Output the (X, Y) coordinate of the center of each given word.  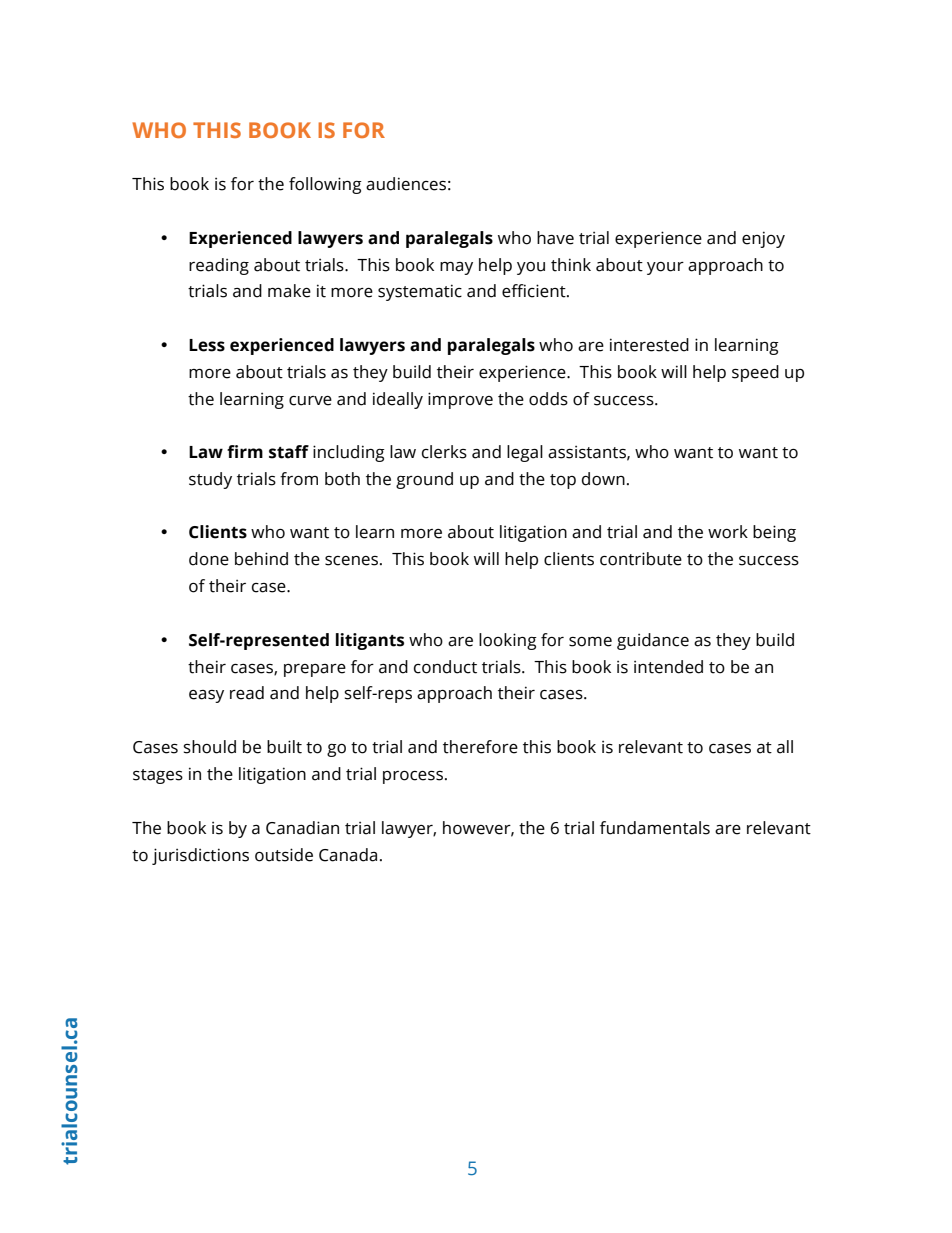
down (603, 479)
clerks (444, 452)
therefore (480, 747)
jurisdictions (200, 856)
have (555, 238)
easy (206, 696)
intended (668, 667)
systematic (420, 292)
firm (245, 451)
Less (207, 345)
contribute (641, 559)
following (325, 185)
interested (649, 345)
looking (508, 641)
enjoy (763, 239)
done (209, 559)
